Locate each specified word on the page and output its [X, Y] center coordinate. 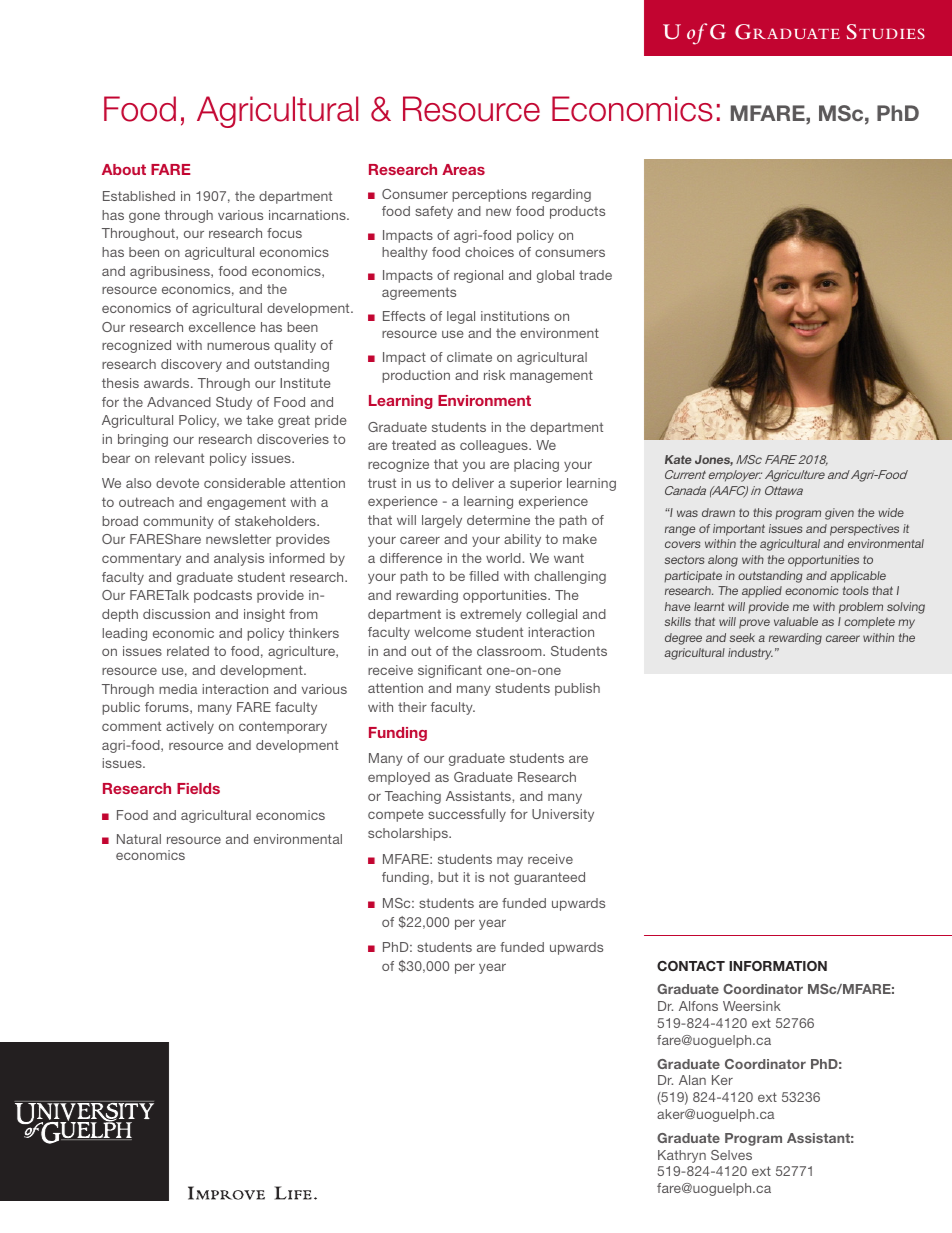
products [577, 212]
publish [577, 689]
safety [434, 212]
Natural [139, 839]
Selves [731, 1155]
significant [450, 671]
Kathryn [682, 1156]
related [188, 651]
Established [139, 196]
